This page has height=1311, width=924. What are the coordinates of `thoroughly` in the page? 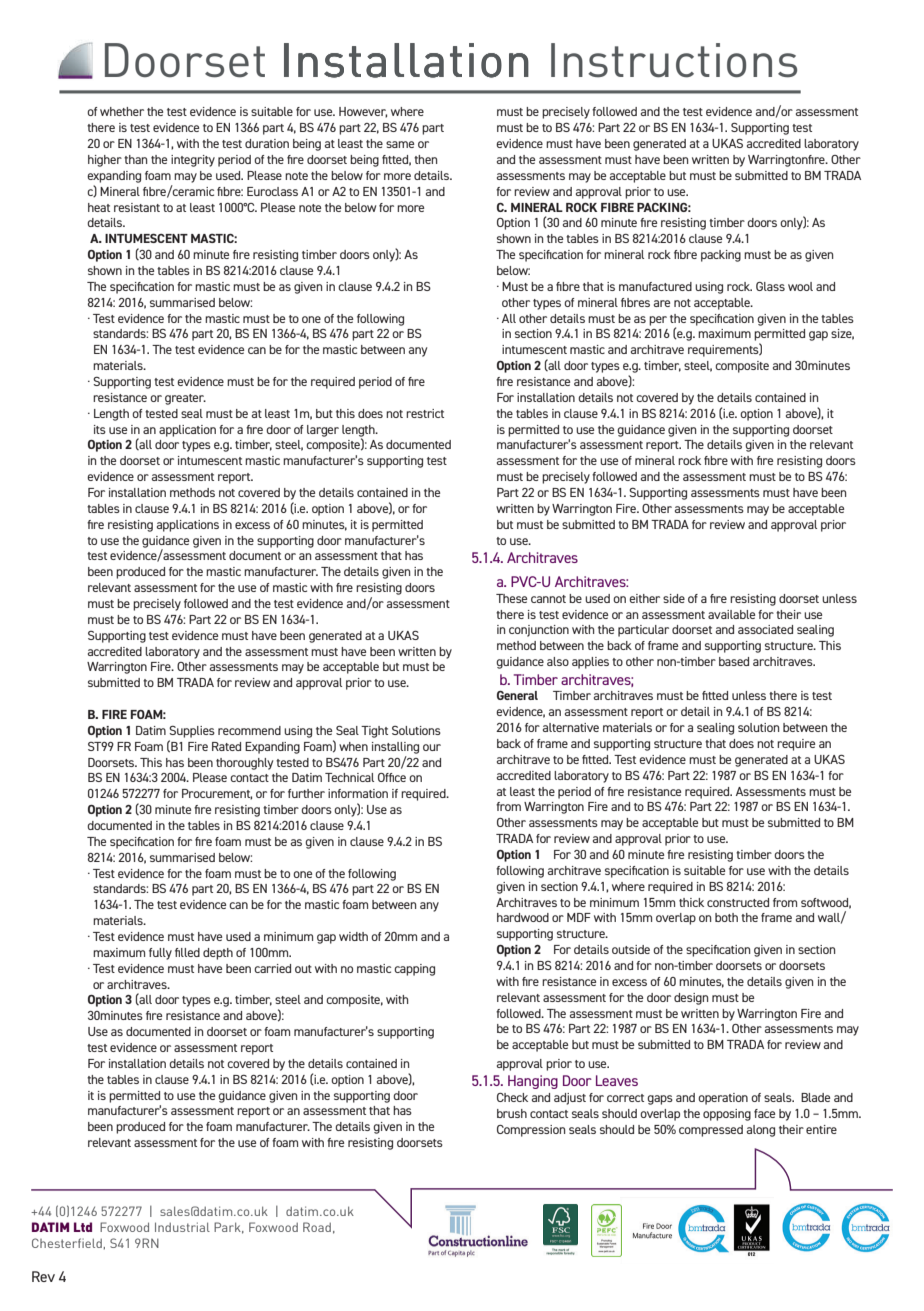 It's located at (244, 764).
